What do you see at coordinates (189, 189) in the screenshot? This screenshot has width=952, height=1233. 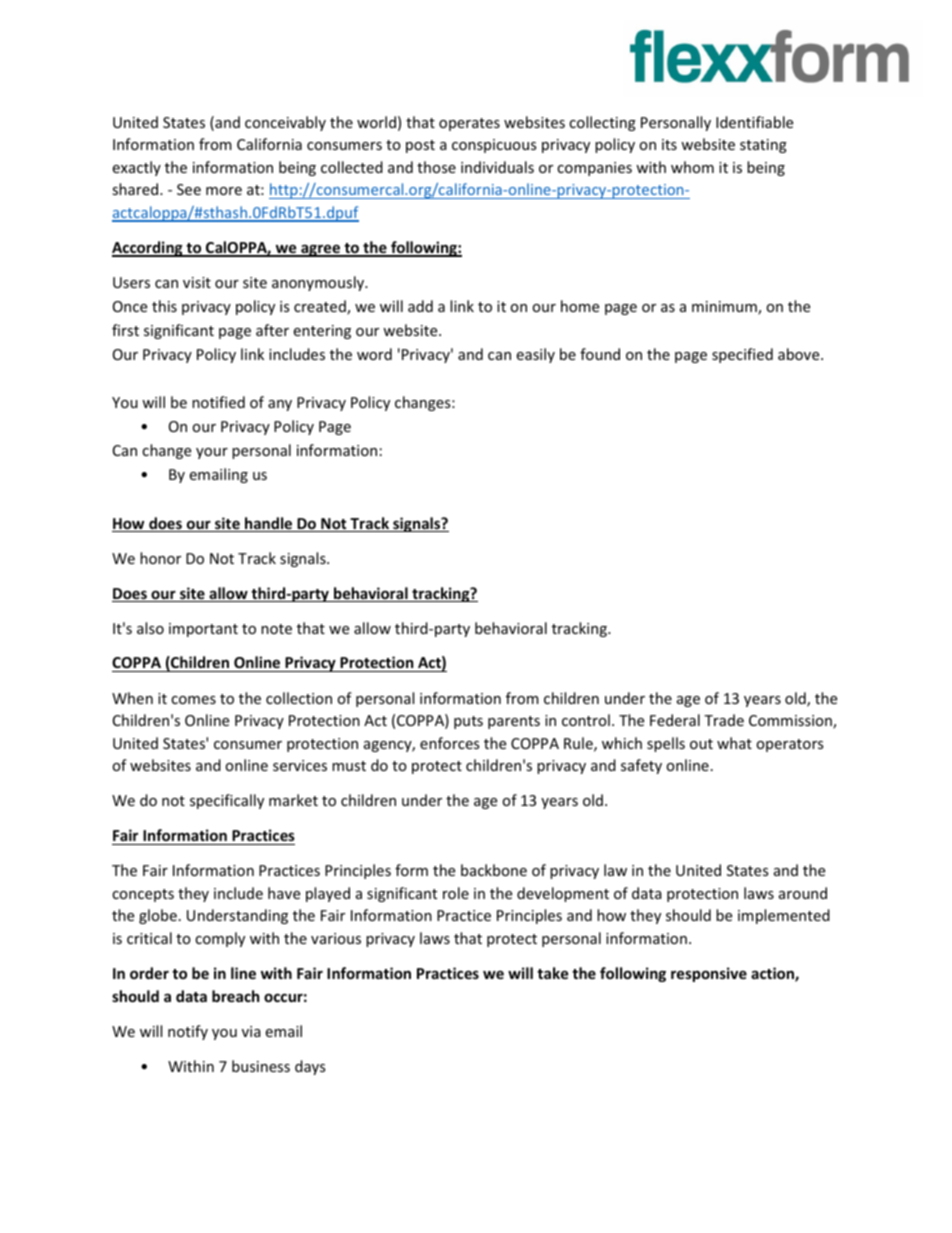 I see `See` at bounding box center [189, 189].
